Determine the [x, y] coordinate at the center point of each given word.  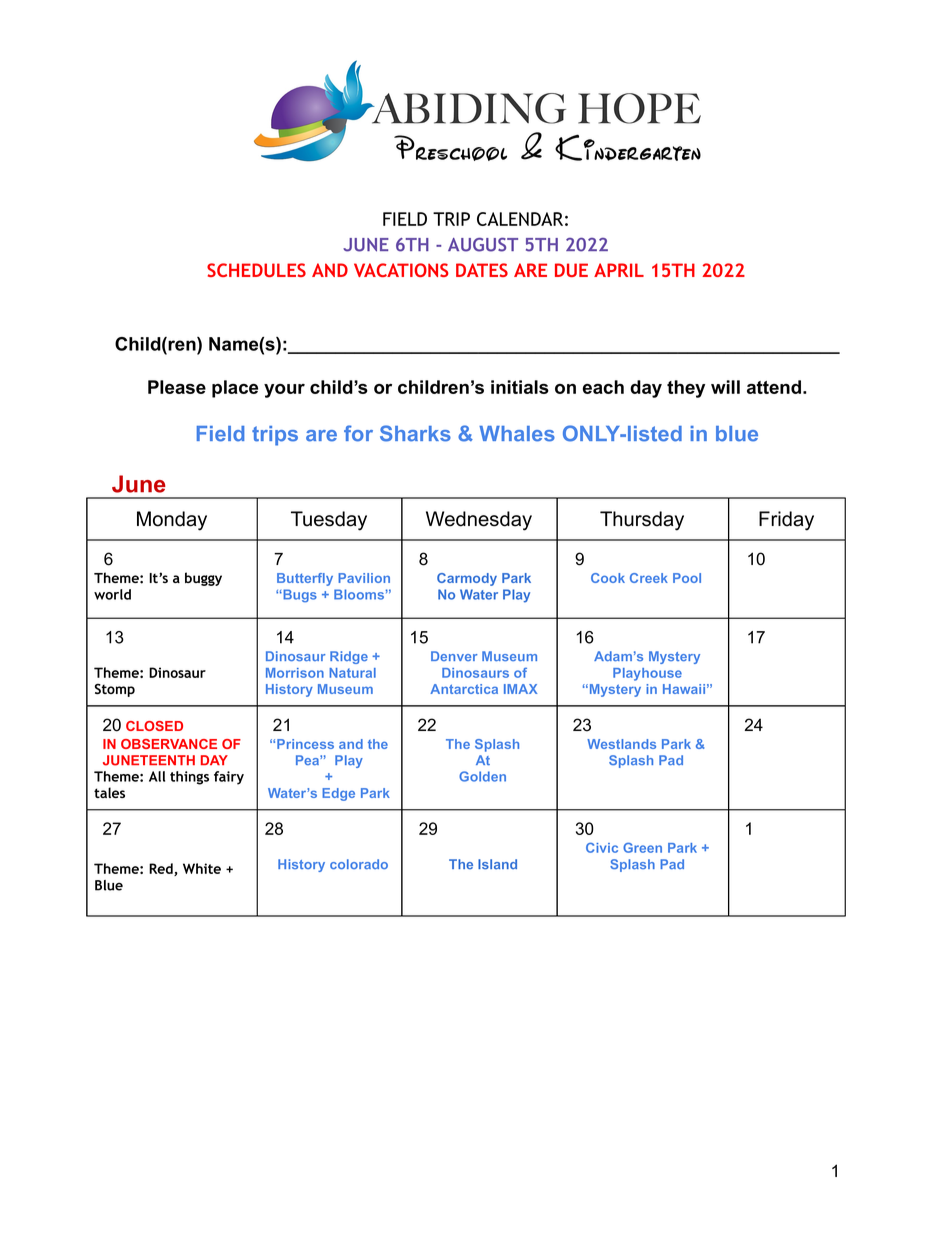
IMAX [520, 689]
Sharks [415, 433]
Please [177, 387]
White [202, 868]
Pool [687, 578]
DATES [482, 270]
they [686, 389]
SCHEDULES [256, 270]
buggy [203, 579]
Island [497, 864]
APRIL [619, 270]
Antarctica [464, 689]
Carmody [467, 579]
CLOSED [154, 726]
